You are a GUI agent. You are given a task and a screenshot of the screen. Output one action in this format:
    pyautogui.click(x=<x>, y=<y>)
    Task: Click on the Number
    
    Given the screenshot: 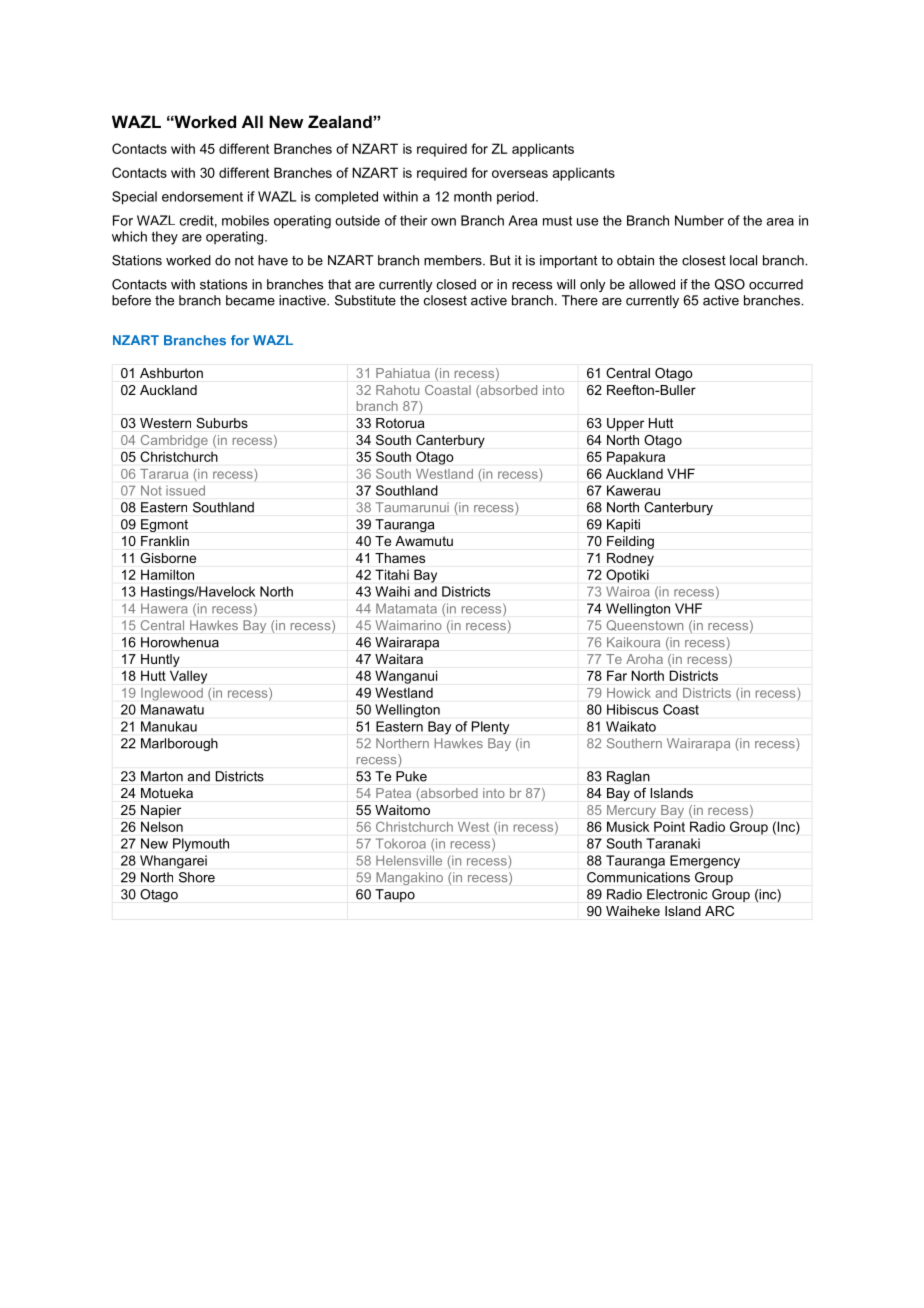 What is the action you would take?
    pyautogui.click(x=699, y=220)
